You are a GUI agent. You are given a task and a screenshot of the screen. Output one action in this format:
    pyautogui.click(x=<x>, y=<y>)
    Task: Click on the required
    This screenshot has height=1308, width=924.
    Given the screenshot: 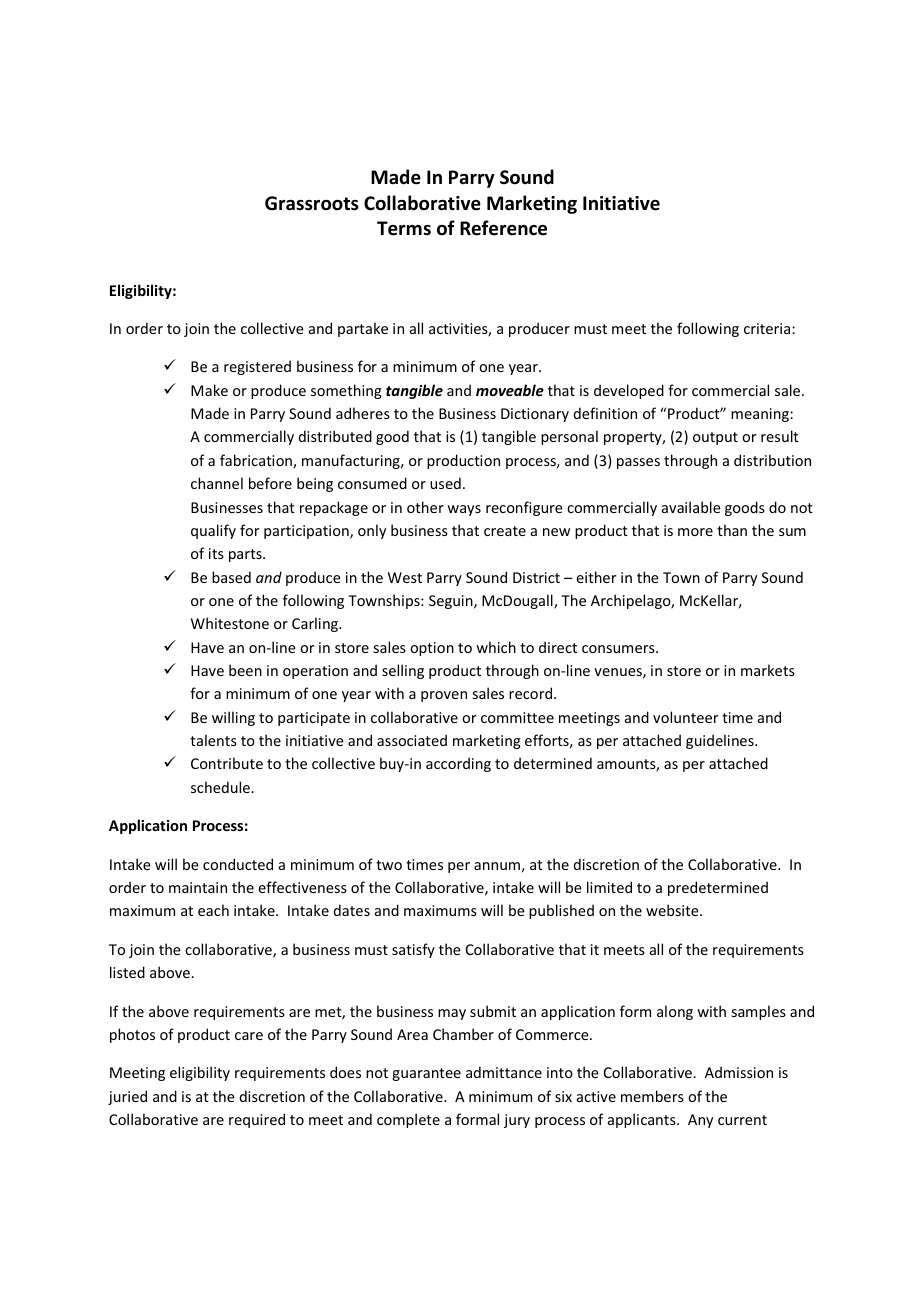 What is the action you would take?
    pyautogui.click(x=257, y=1120)
